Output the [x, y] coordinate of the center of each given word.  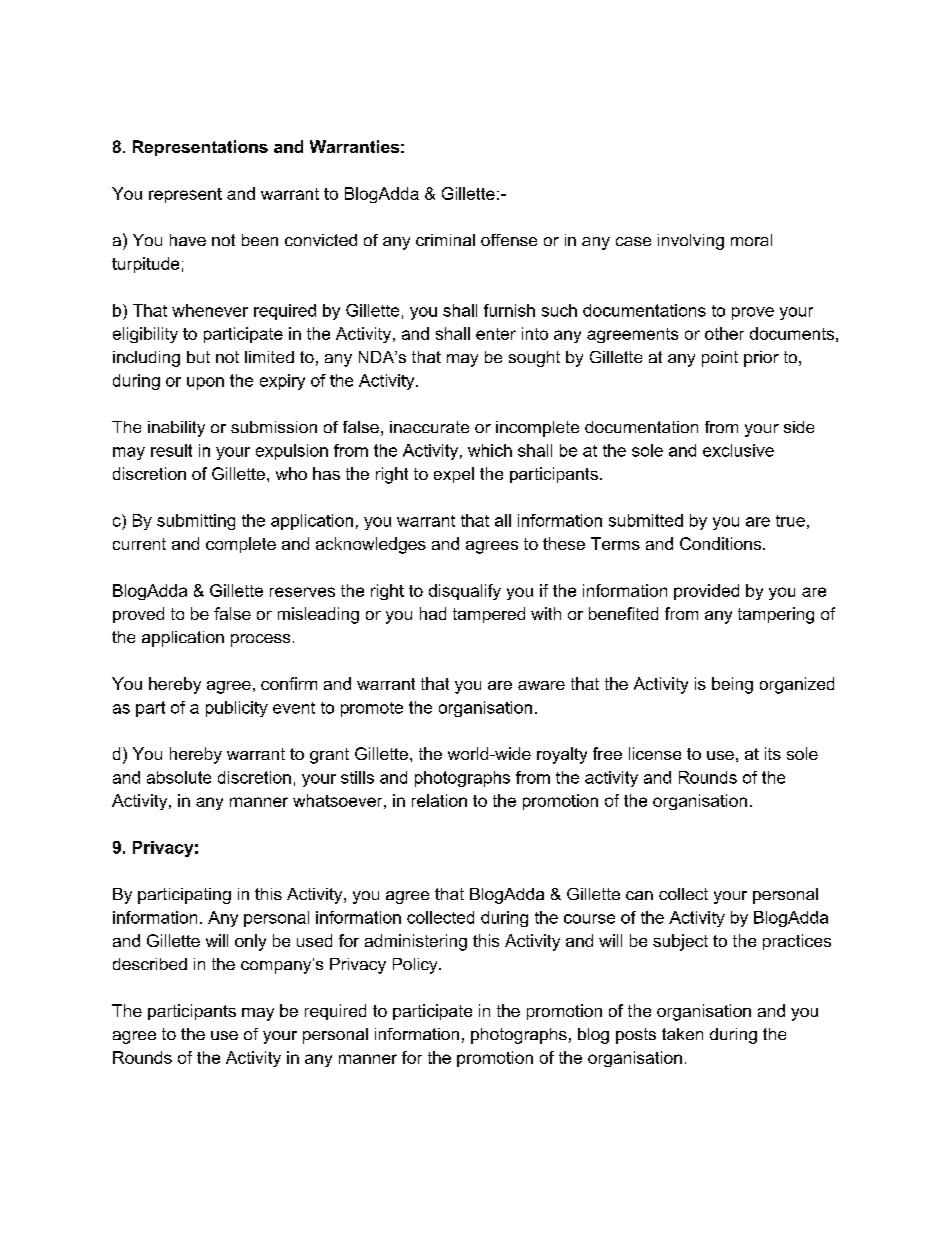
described [150, 964]
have [188, 240]
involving [691, 242]
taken [682, 1034]
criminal [445, 240]
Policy [416, 966]
